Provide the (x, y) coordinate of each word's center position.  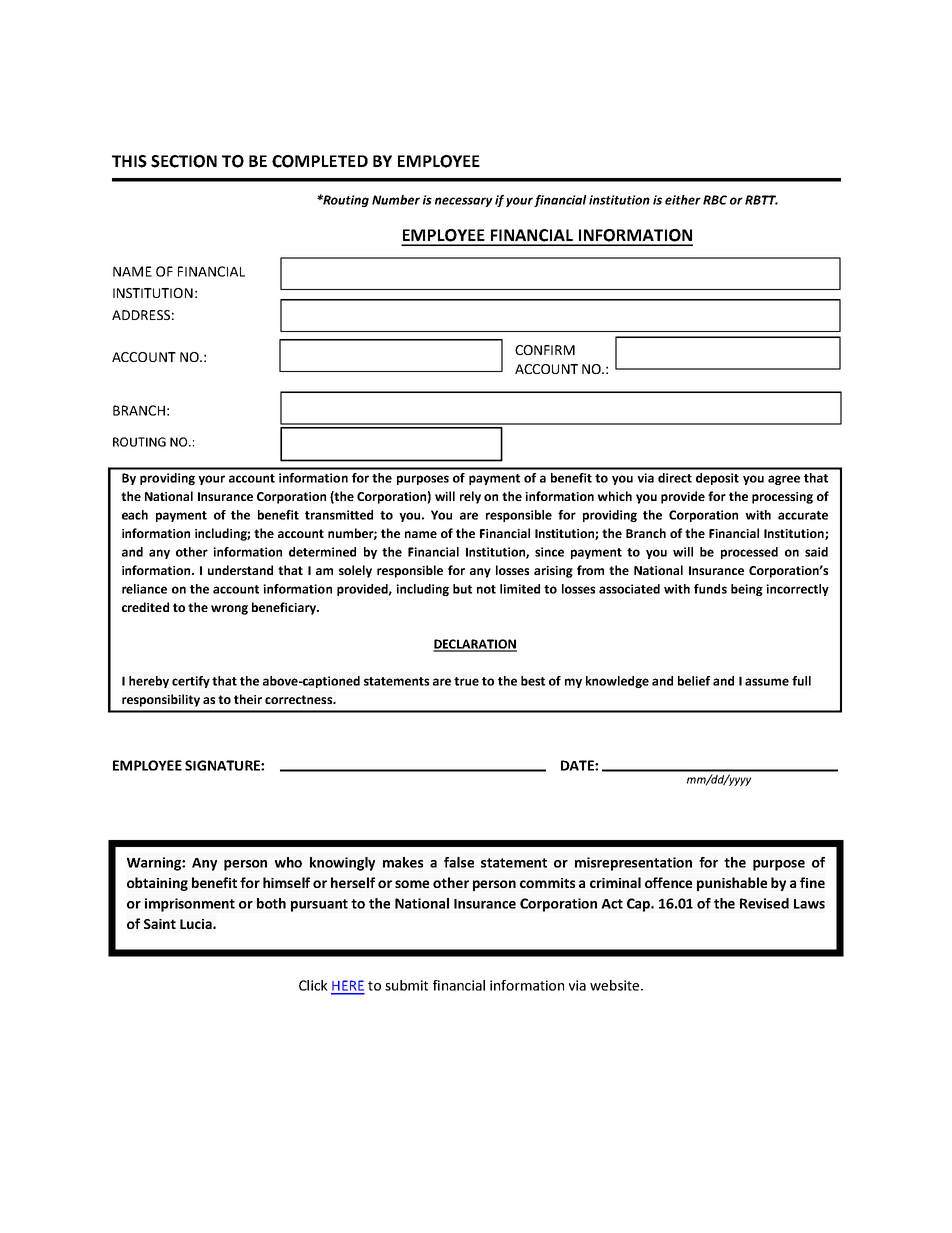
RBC (715, 200)
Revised (764, 903)
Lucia (197, 924)
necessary (464, 202)
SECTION (184, 161)
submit (406, 985)
